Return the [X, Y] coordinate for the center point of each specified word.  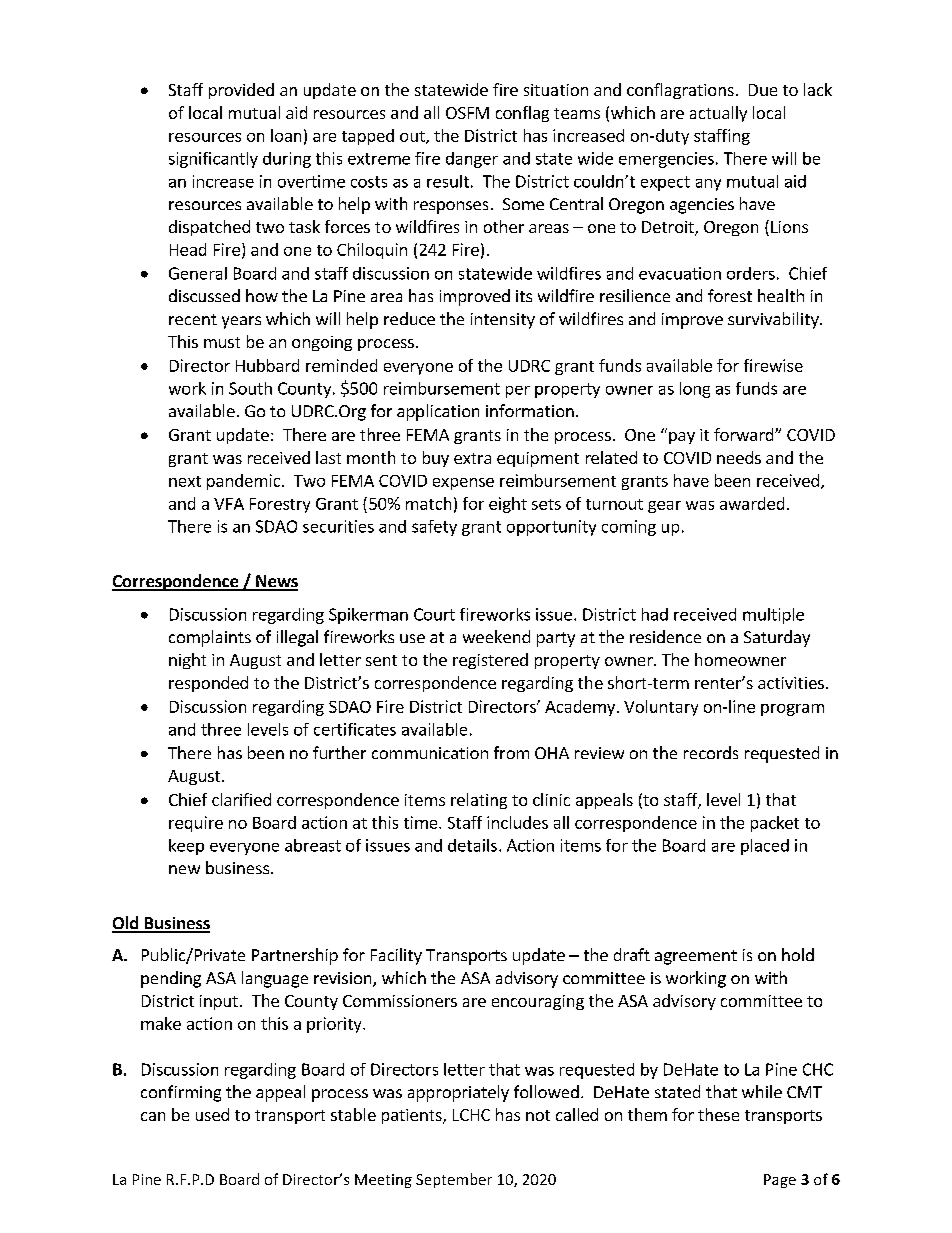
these [718, 1114]
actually [718, 114]
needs [739, 457]
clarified [241, 799]
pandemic [243, 482]
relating [479, 801]
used [212, 1114]
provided [241, 91]
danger [472, 160]
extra [472, 458]
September [454, 1180]
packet [775, 824]
